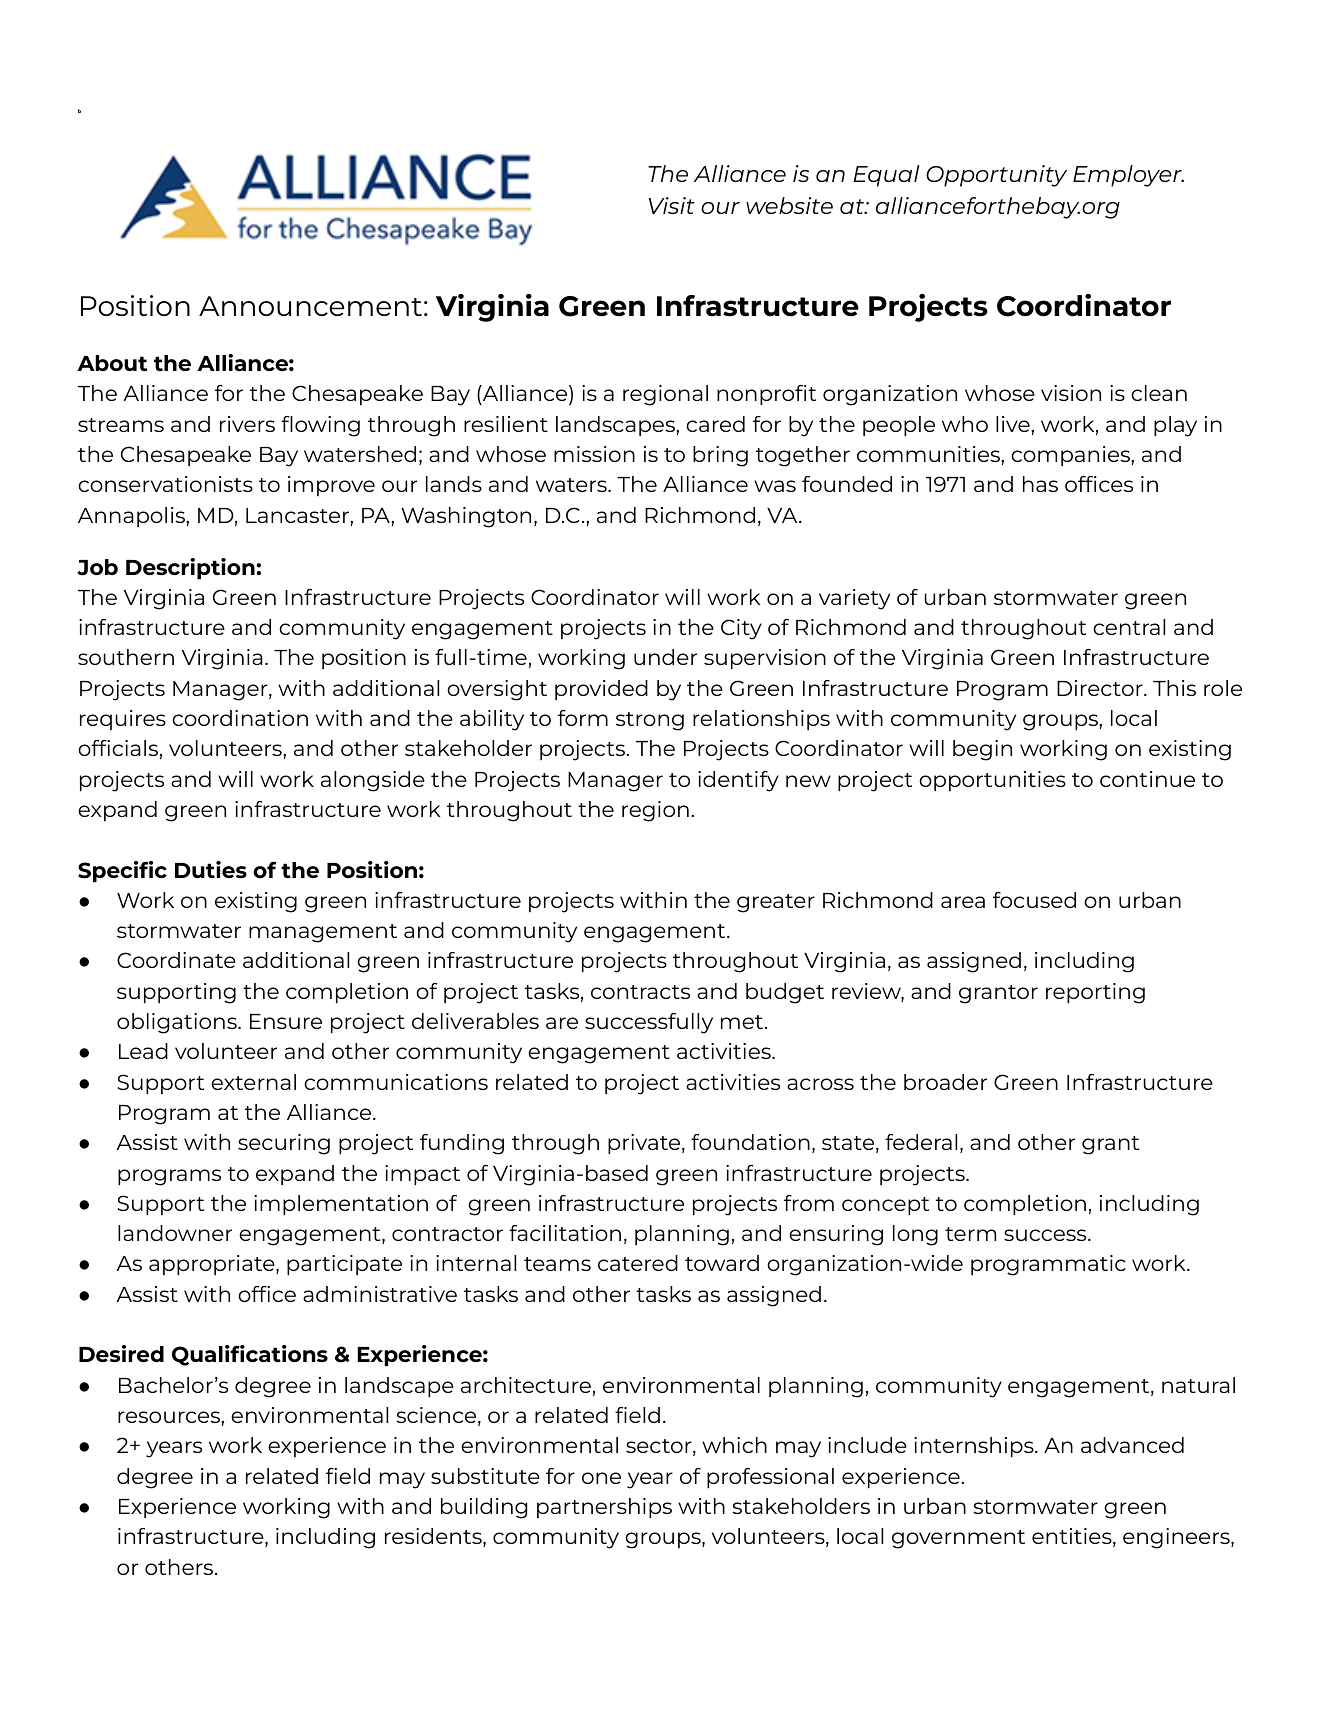 The image size is (1323, 1712). What do you see at coordinates (240, 718) in the page?
I see `coordination` at bounding box center [240, 718].
